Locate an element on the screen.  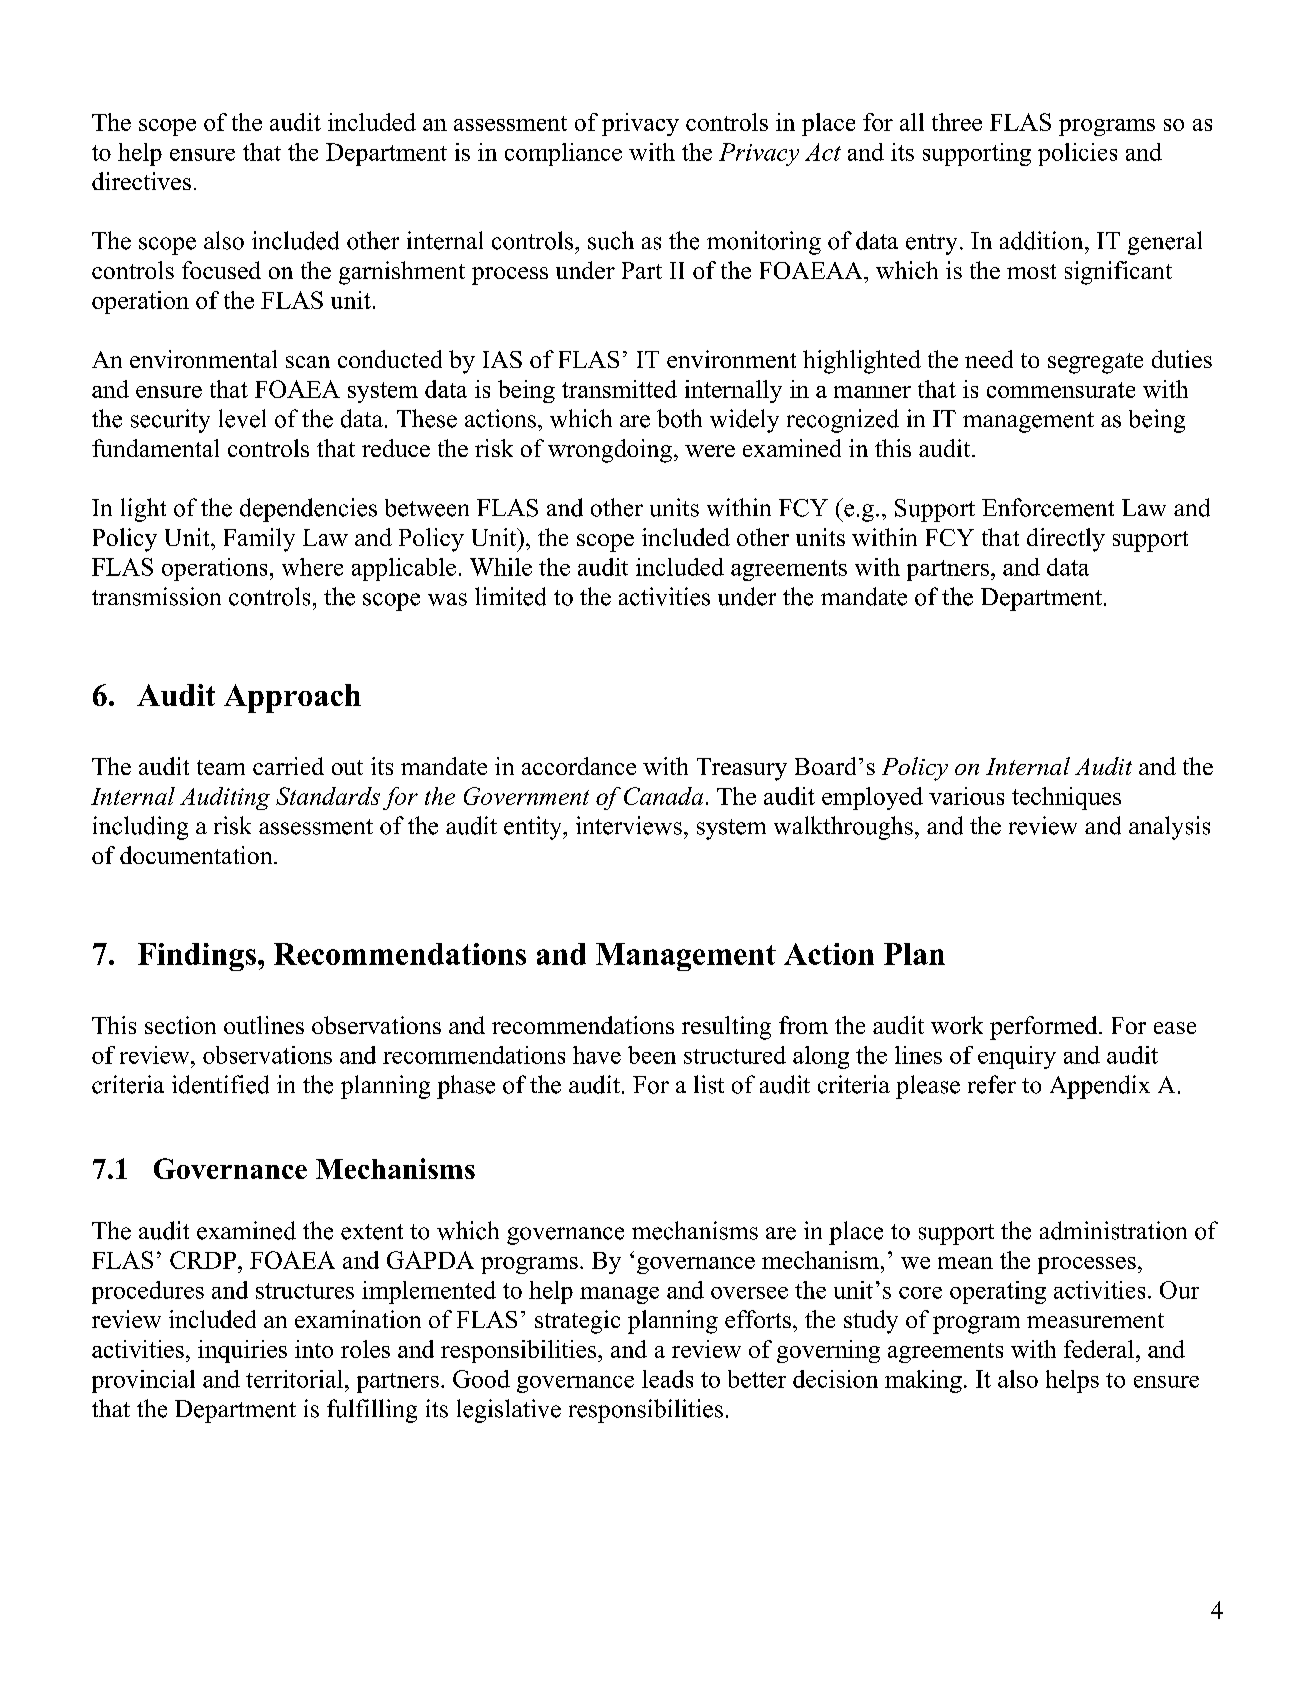
directives is located at coordinates (141, 181).
